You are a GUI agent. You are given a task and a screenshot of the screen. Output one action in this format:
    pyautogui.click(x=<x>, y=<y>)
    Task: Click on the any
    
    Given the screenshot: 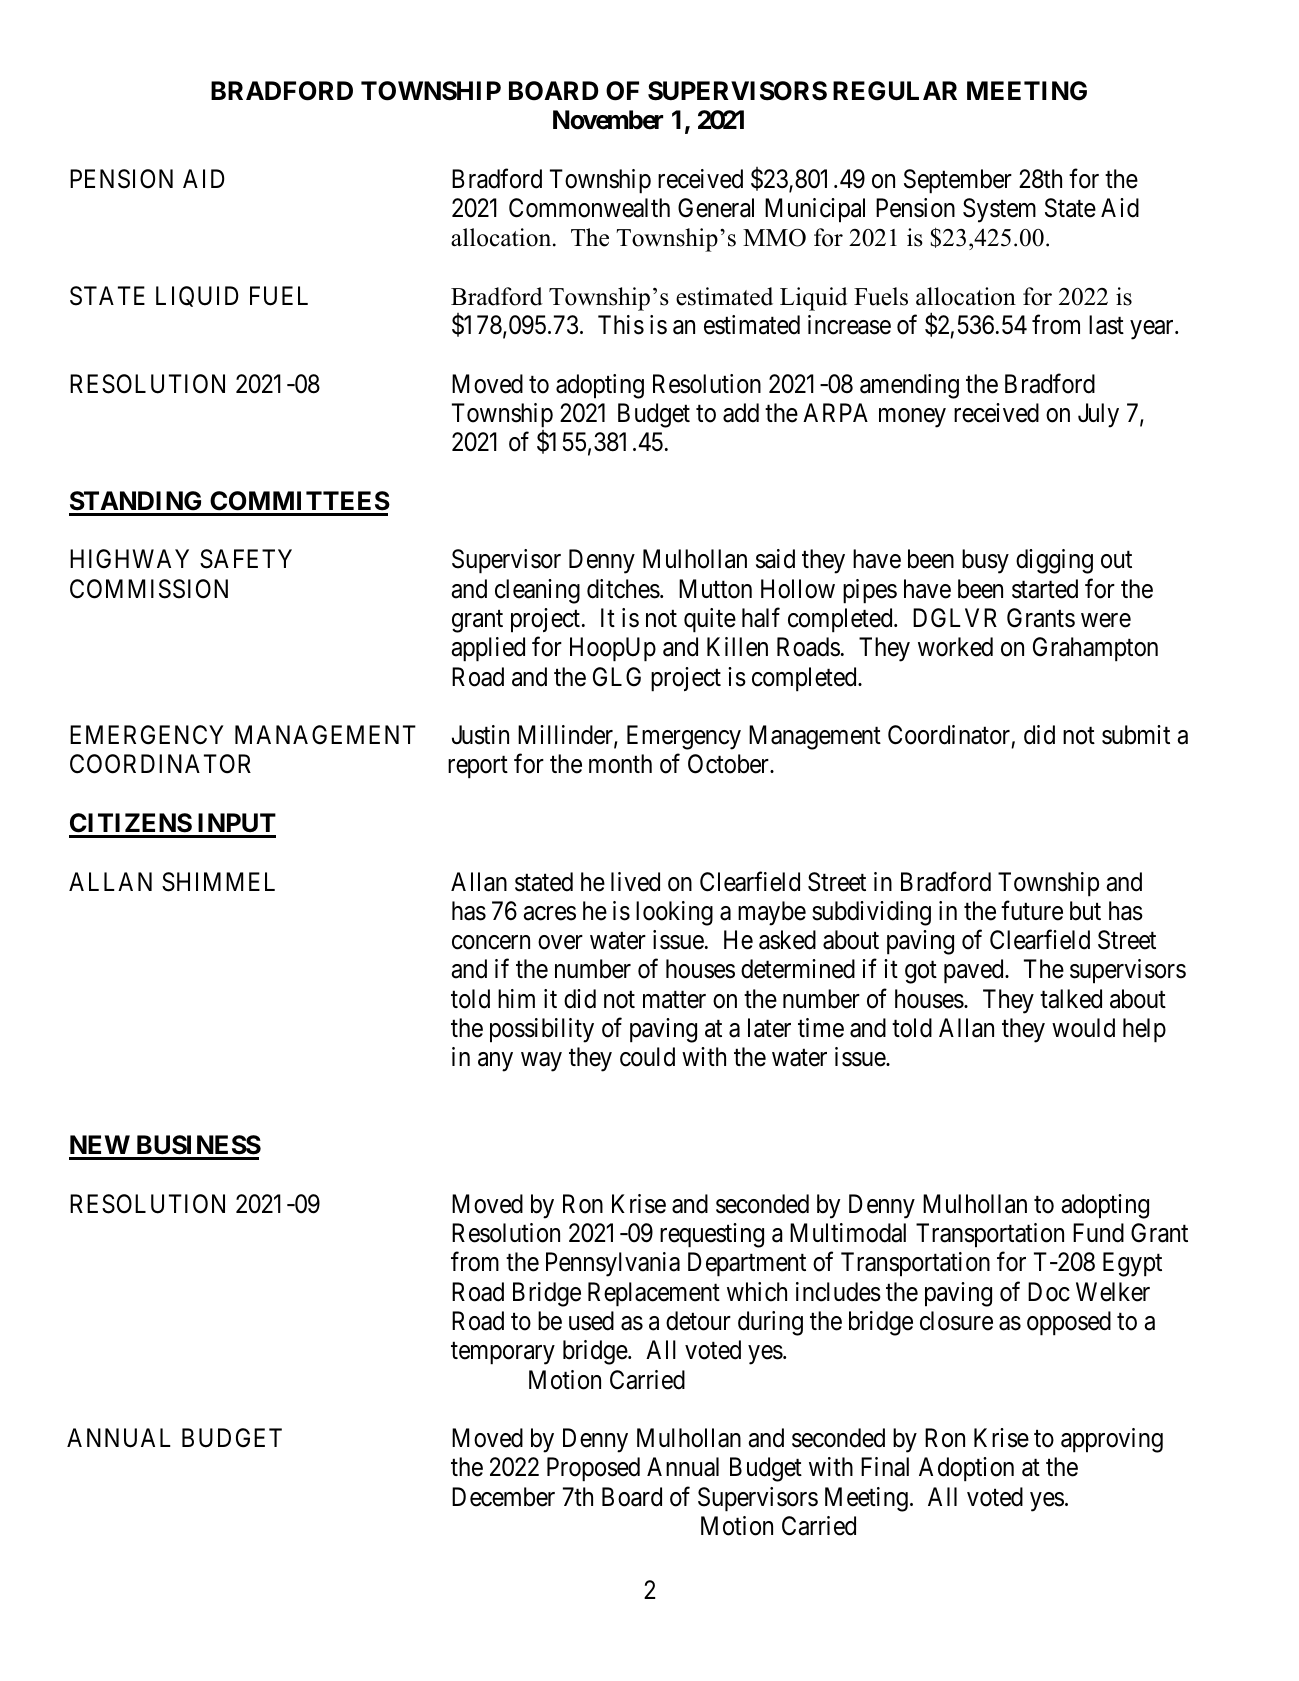 What is the action you would take?
    pyautogui.click(x=495, y=1062)
